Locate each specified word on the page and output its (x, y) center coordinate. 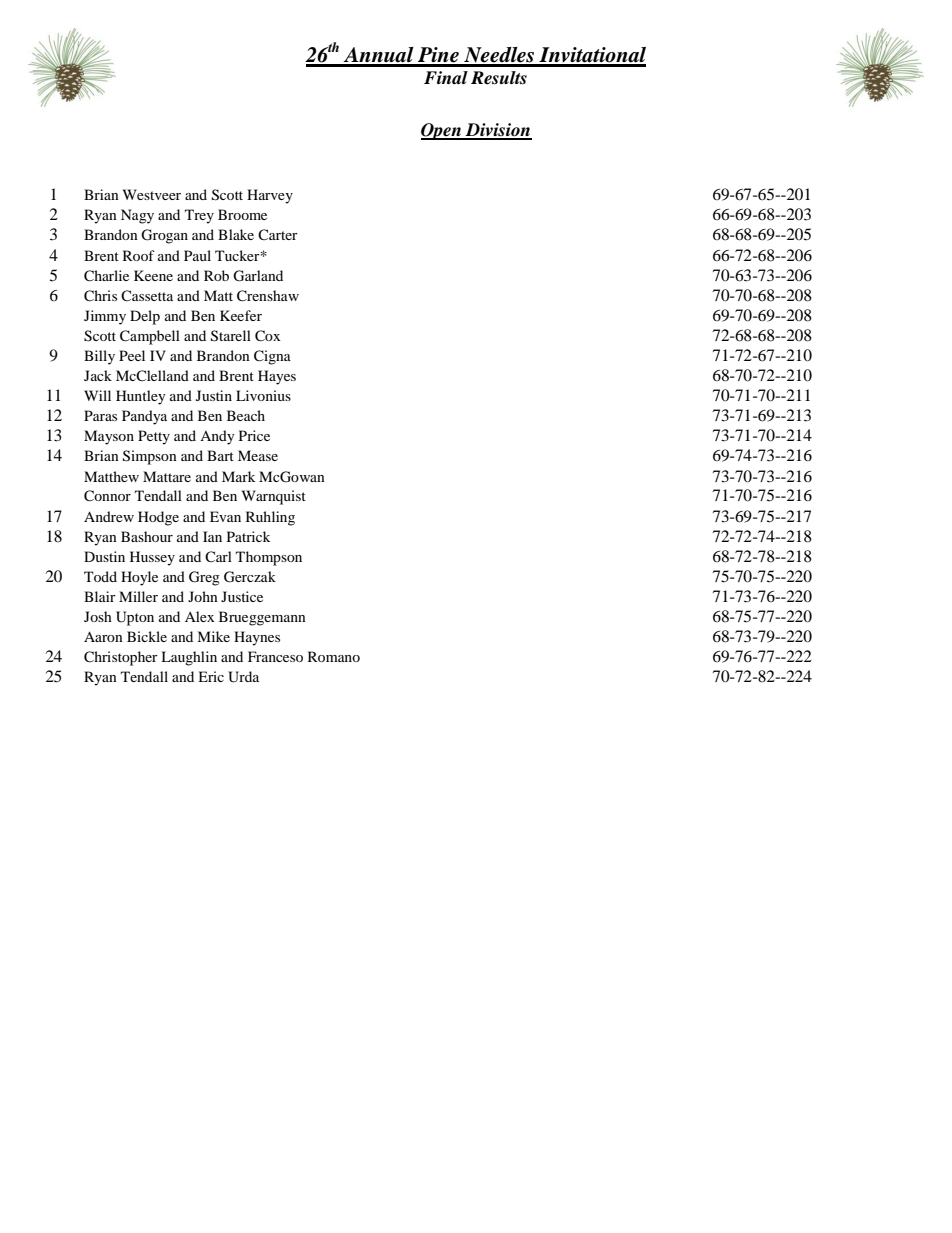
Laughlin (189, 658)
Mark (238, 476)
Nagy (137, 216)
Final (446, 78)
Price (254, 435)
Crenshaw (268, 296)
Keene (153, 275)
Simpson (150, 457)
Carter (278, 234)
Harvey (270, 196)
